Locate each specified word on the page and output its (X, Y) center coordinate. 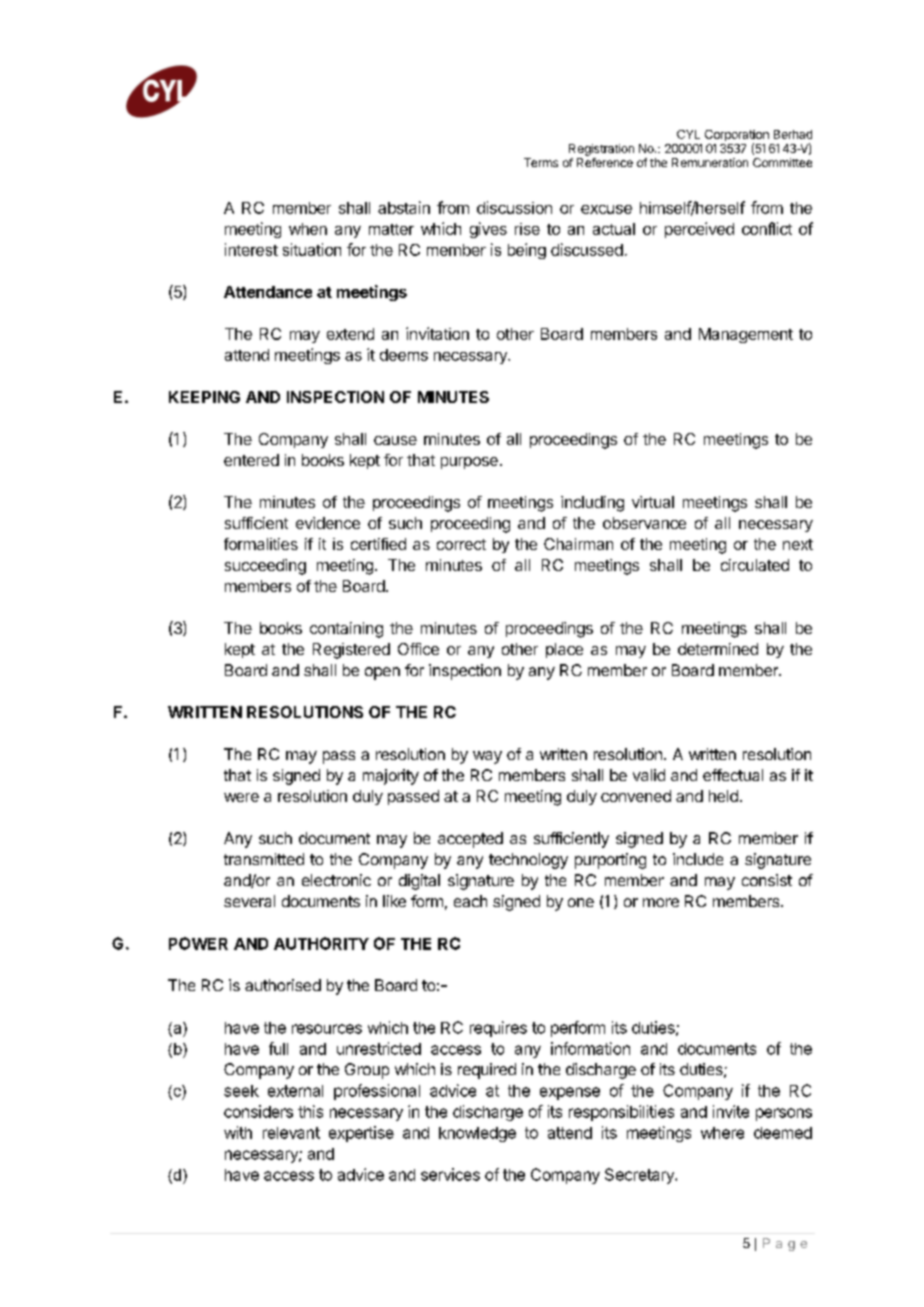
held (723, 796)
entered (251, 460)
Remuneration (710, 162)
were (241, 797)
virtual (653, 502)
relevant (291, 1133)
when (308, 229)
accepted (470, 840)
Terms (541, 162)
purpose (469, 463)
